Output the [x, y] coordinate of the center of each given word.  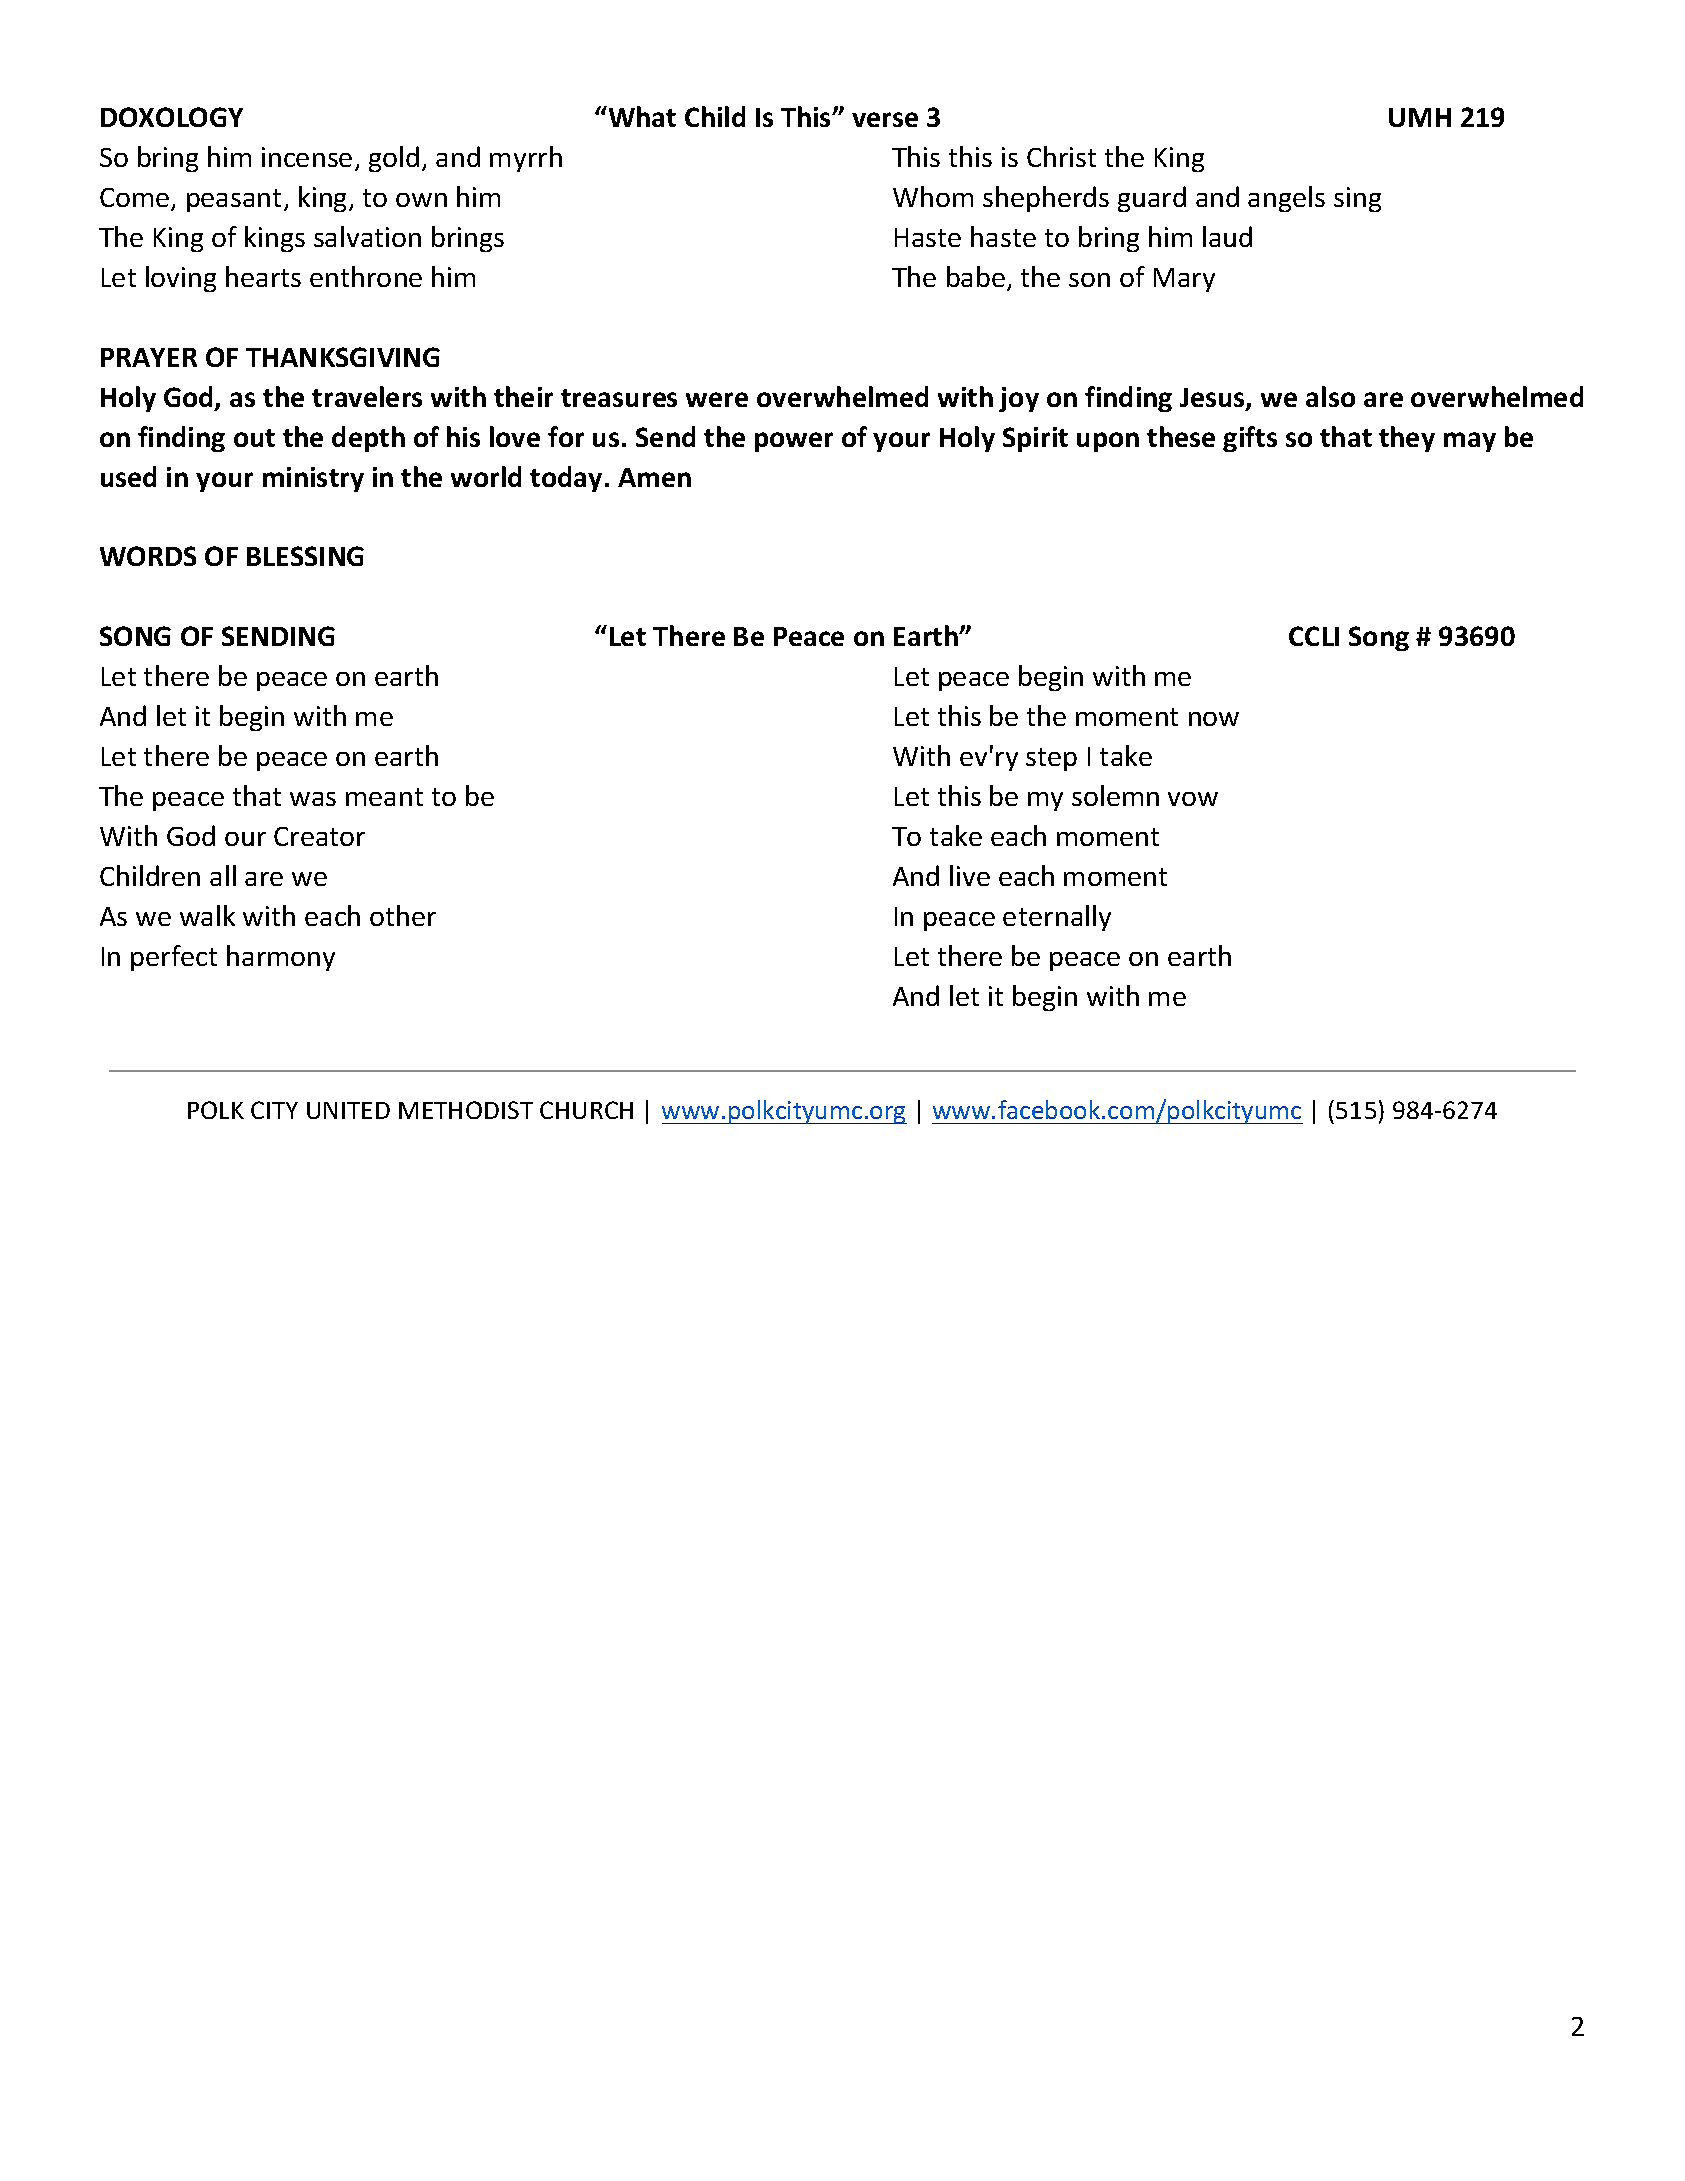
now [1214, 719]
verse [885, 119]
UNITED [348, 1110]
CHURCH [586, 1110]
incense [307, 157]
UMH [1420, 117]
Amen [654, 477]
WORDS [148, 556]
